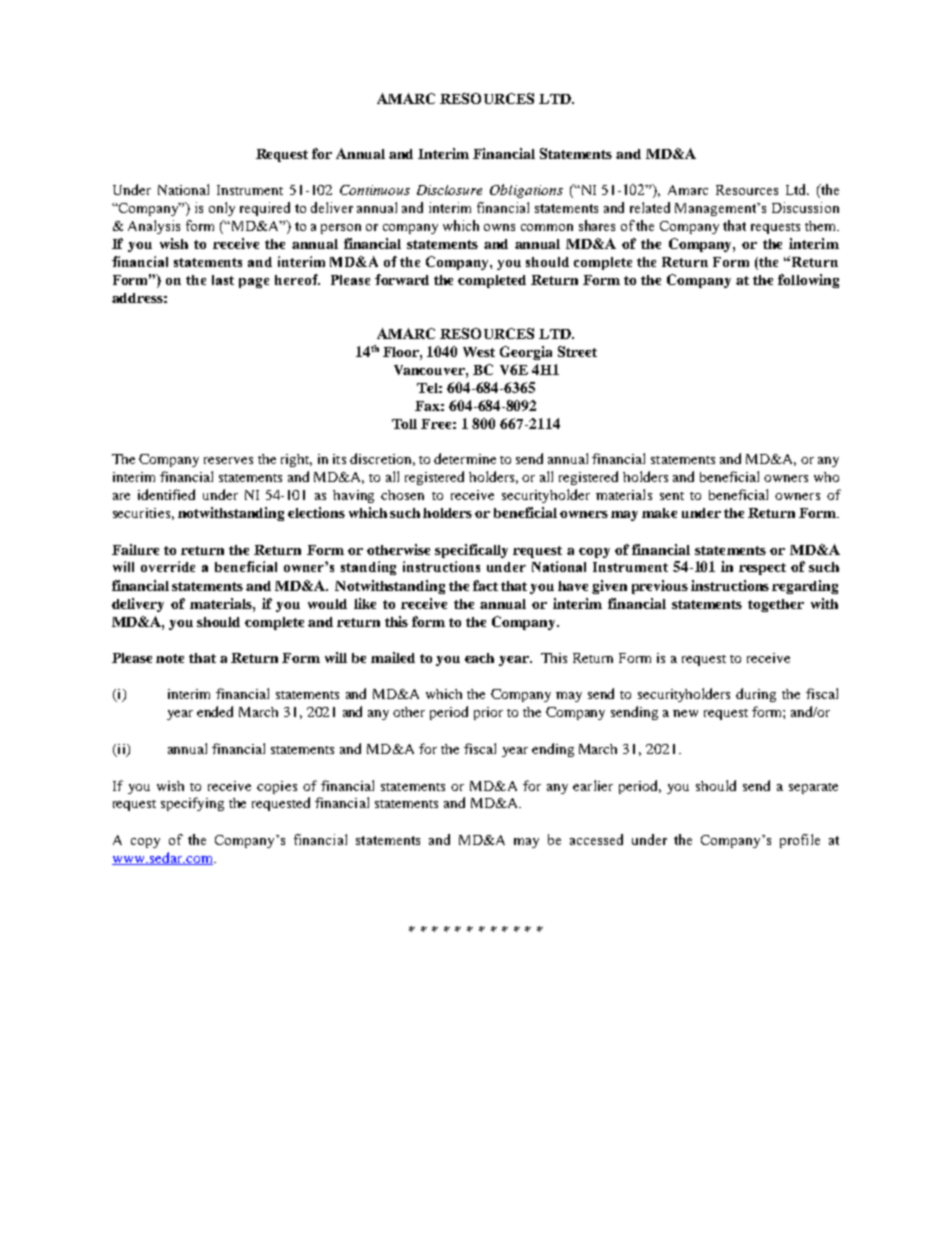 The height and width of the screenshot is (1233, 952). I want to click on sent, so click(672, 496).
